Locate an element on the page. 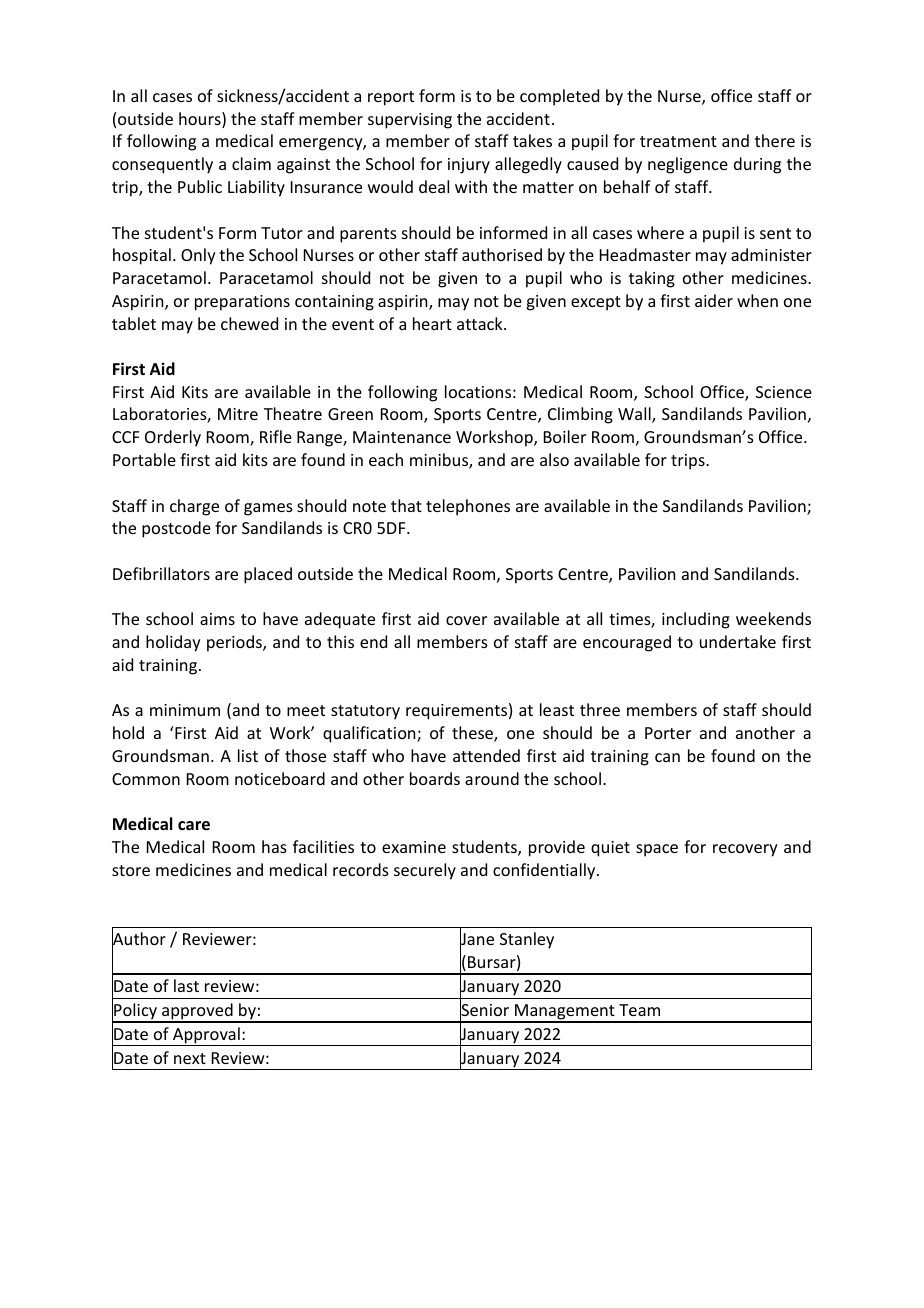 The image size is (924, 1308). heart is located at coordinates (432, 323).
